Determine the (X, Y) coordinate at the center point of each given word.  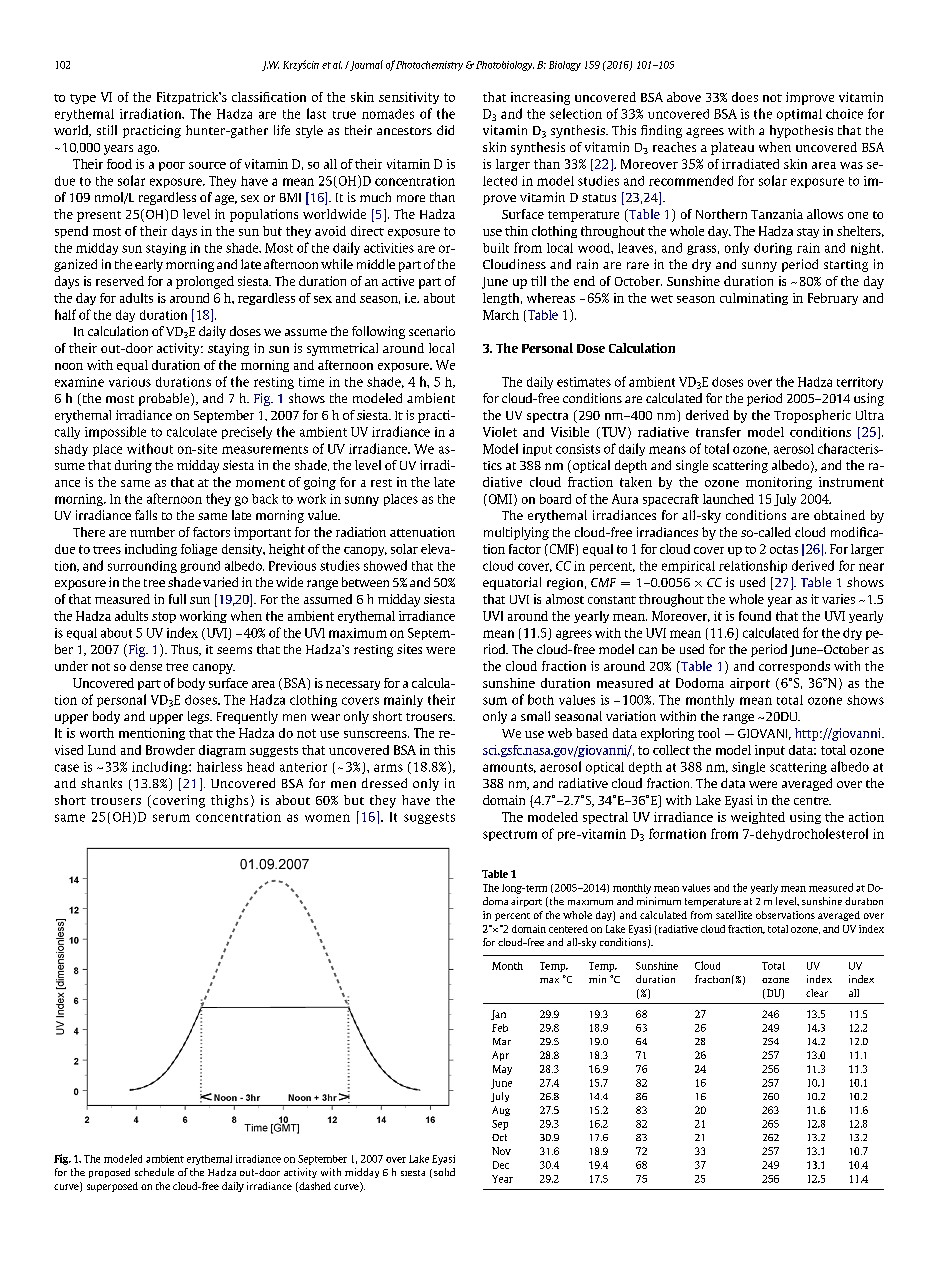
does (745, 97)
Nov (501, 1151)
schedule (154, 1172)
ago (148, 150)
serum (171, 818)
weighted (758, 818)
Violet (500, 432)
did (445, 130)
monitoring (779, 483)
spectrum (510, 835)
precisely (247, 432)
